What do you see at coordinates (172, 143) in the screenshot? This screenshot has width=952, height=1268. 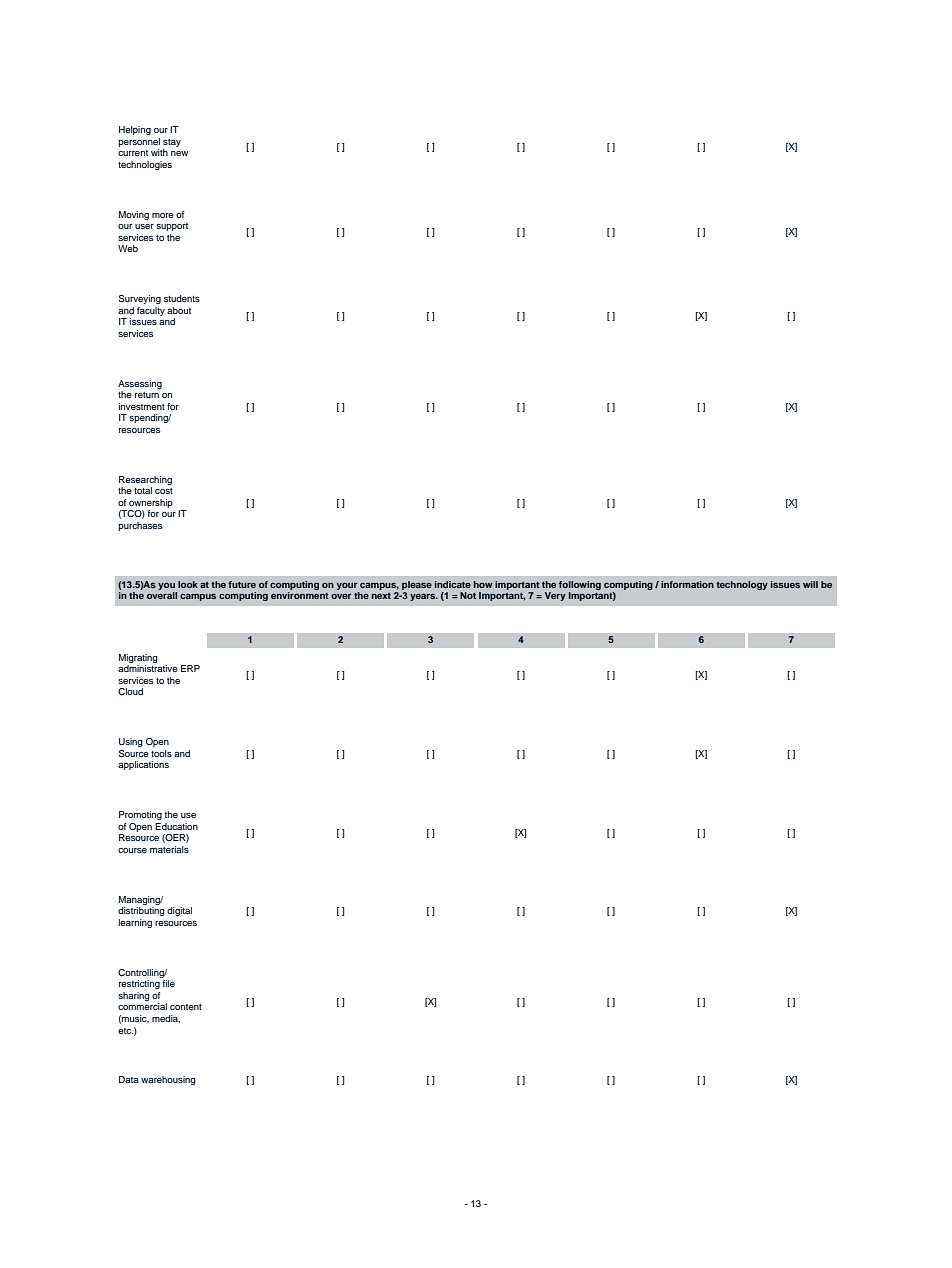 I see `stay` at bounding box center [172, 143].
